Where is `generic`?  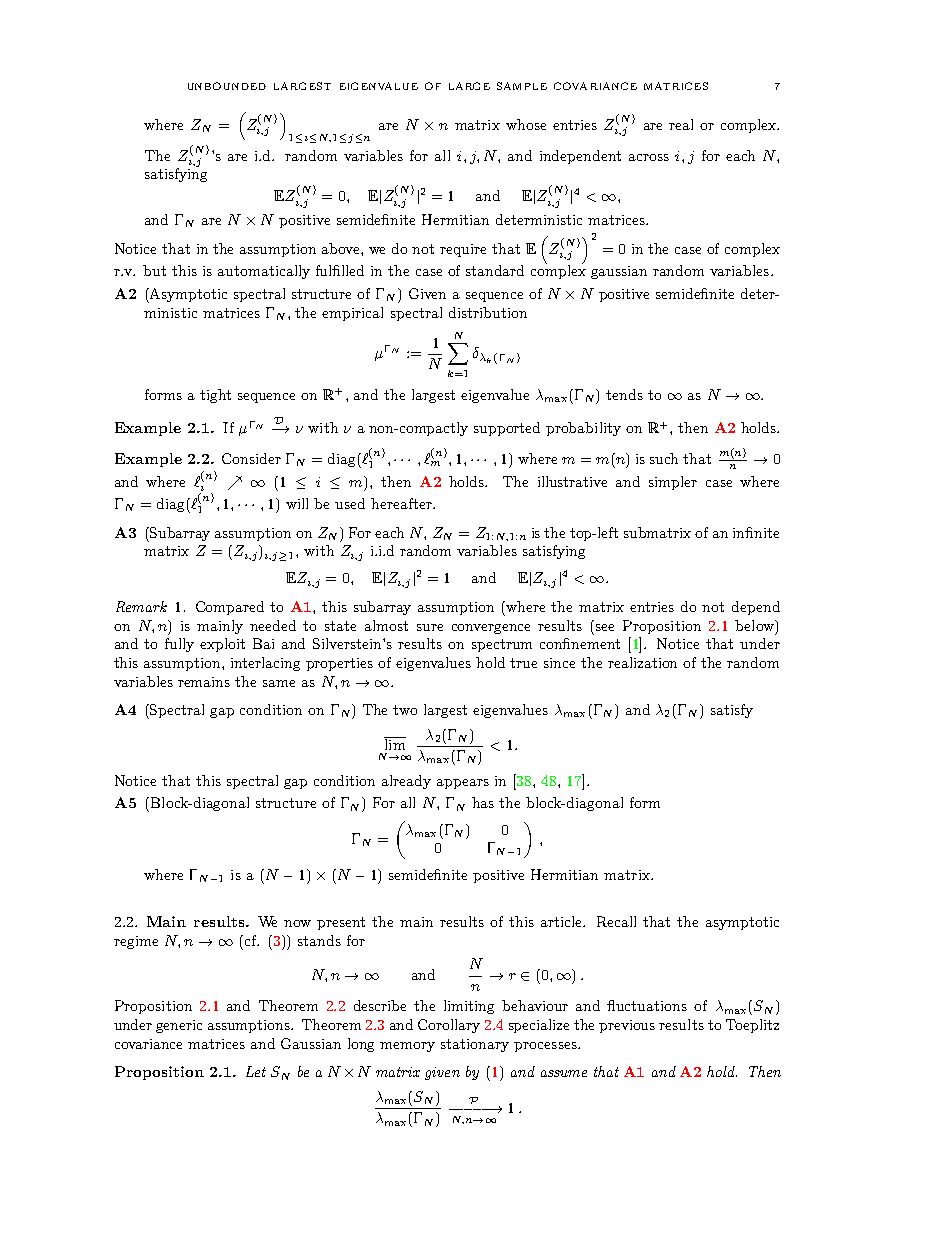 generic is located at coordinates (179, 1026).
